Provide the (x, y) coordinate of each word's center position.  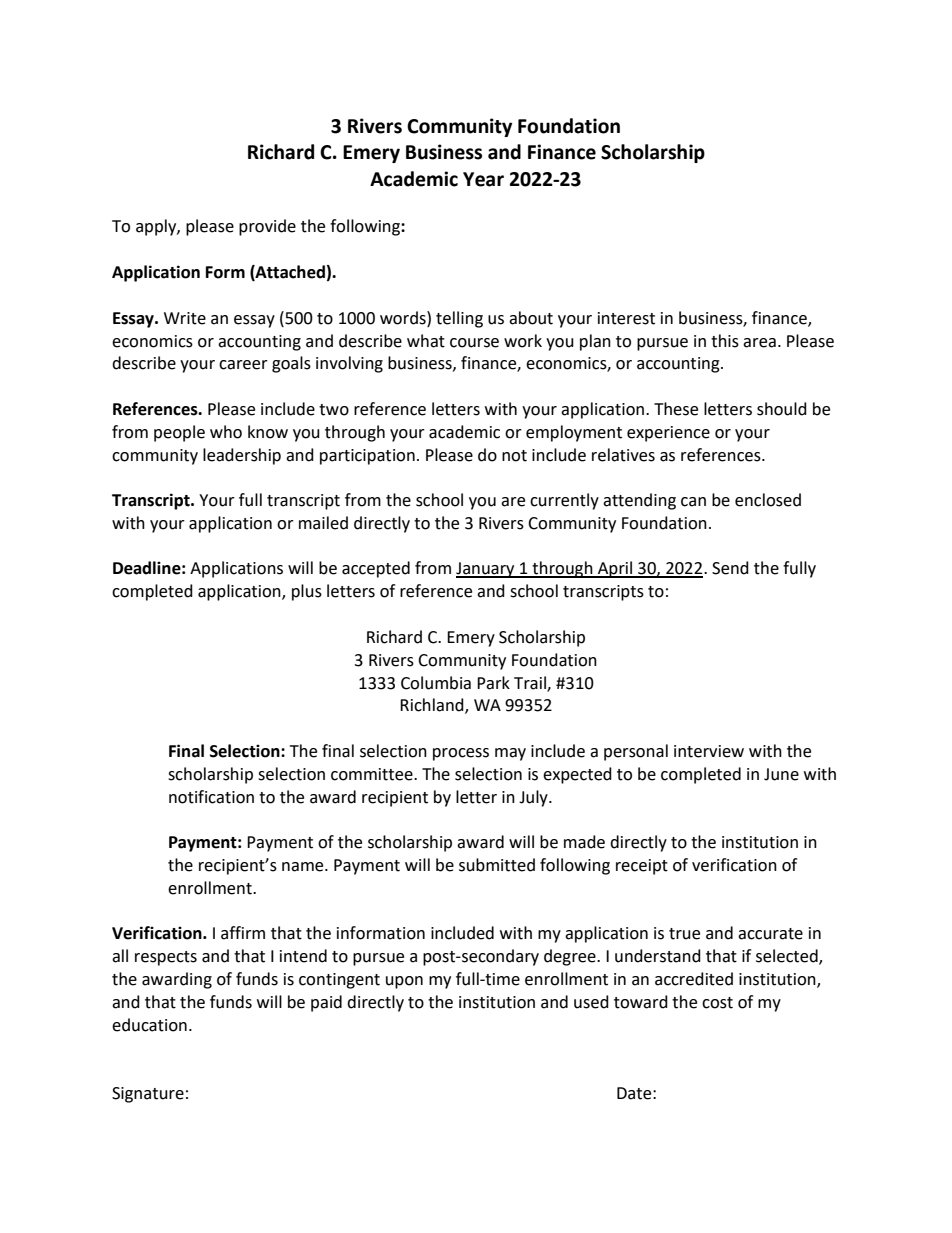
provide (267, 227)
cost (717, 1003)
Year (483, 179)
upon (404, 982)
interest (626, 318)
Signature (148, 1095)
